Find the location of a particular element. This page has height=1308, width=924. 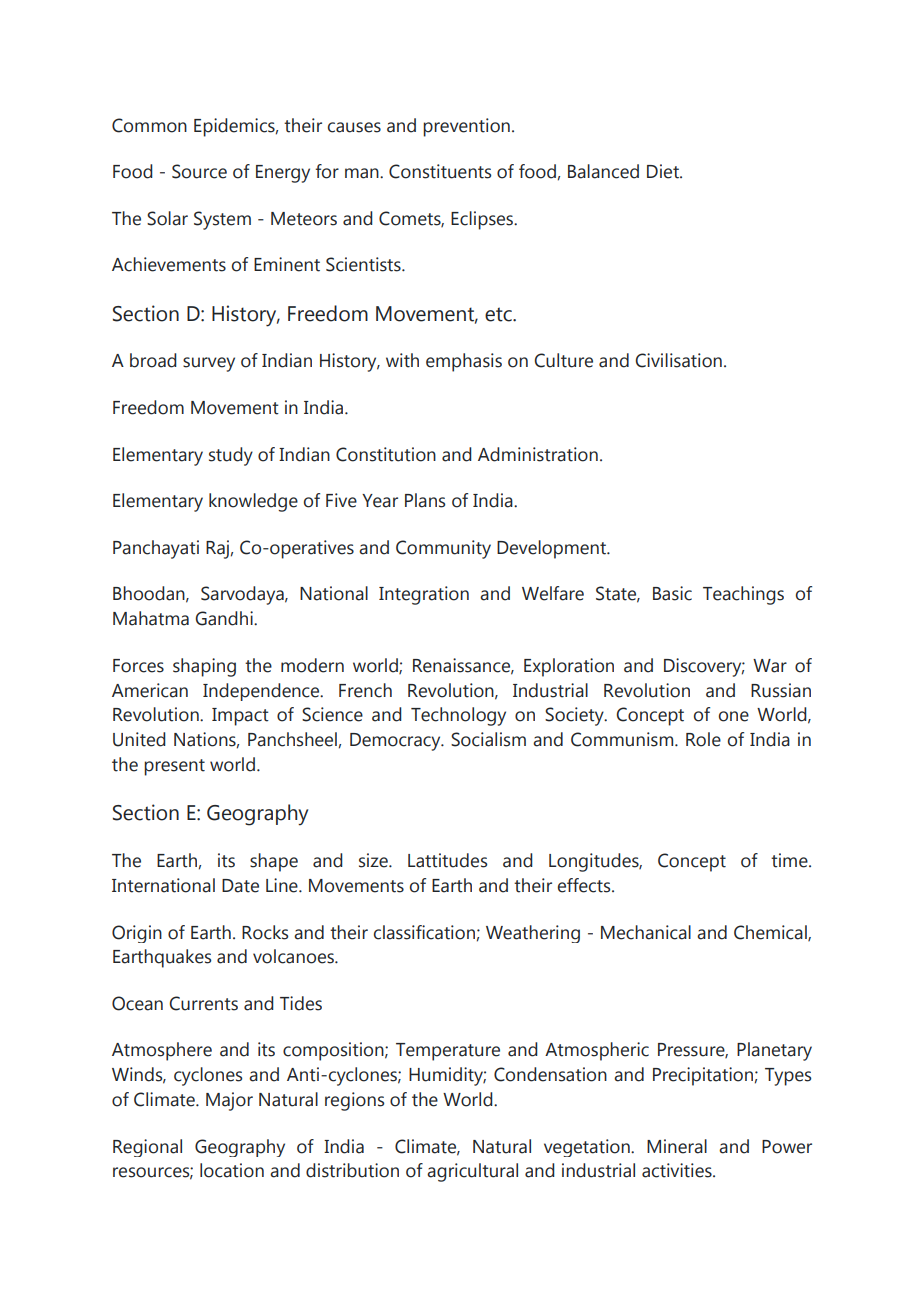

Mineral is located at coordinates (677, 1146).
